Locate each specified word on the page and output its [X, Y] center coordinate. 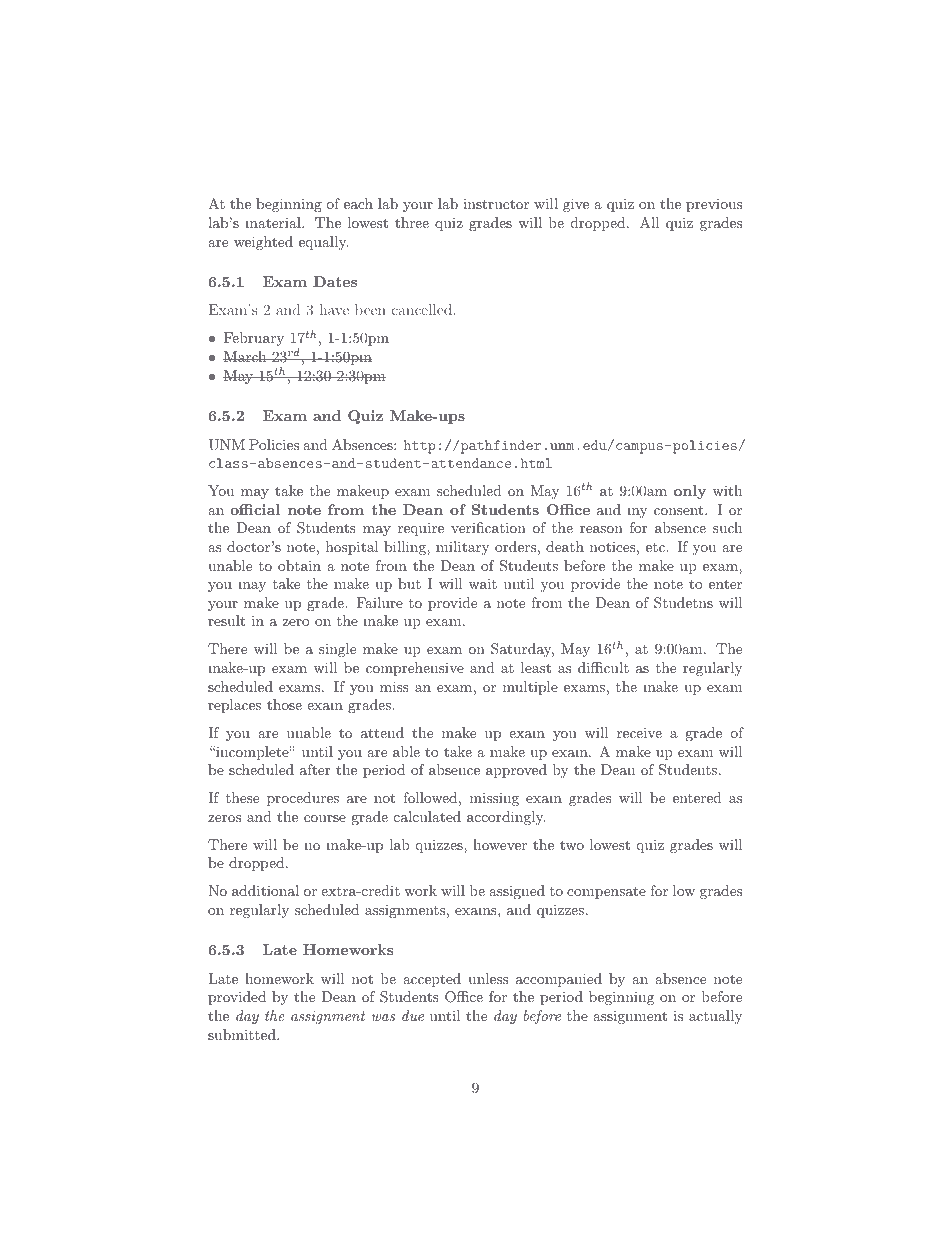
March [246, 356]
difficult [603, 667]
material [274, 222]
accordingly [506, 818]
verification [488, 527]
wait [483, 583]
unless [488, 978]
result [226, 620]
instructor [496, 204]
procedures [303, 799]
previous [714, 205]
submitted [243, 1034]
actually [715, 1017]
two [572, 845]
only [690, 492]
